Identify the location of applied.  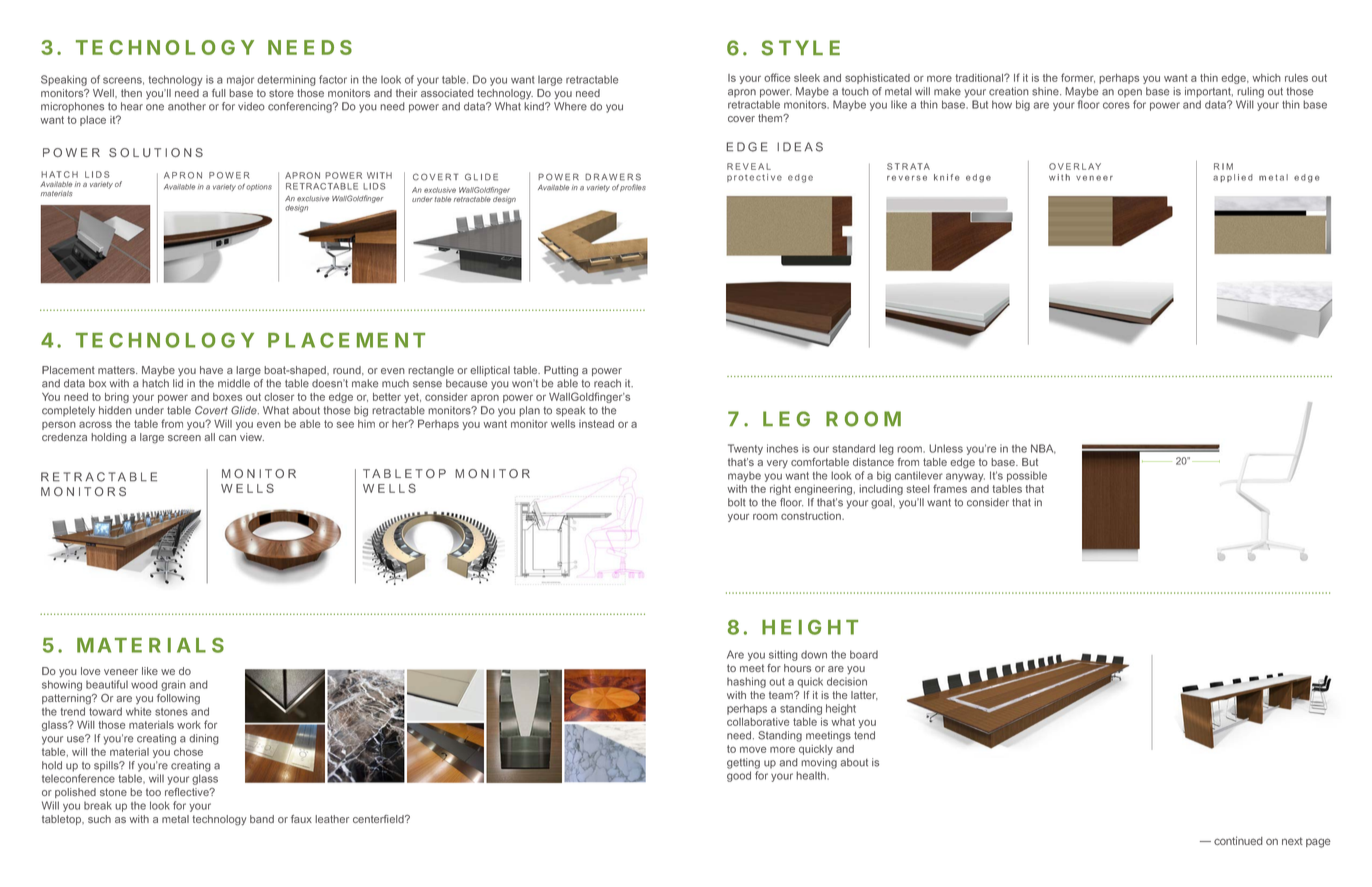
(1233, 178).
